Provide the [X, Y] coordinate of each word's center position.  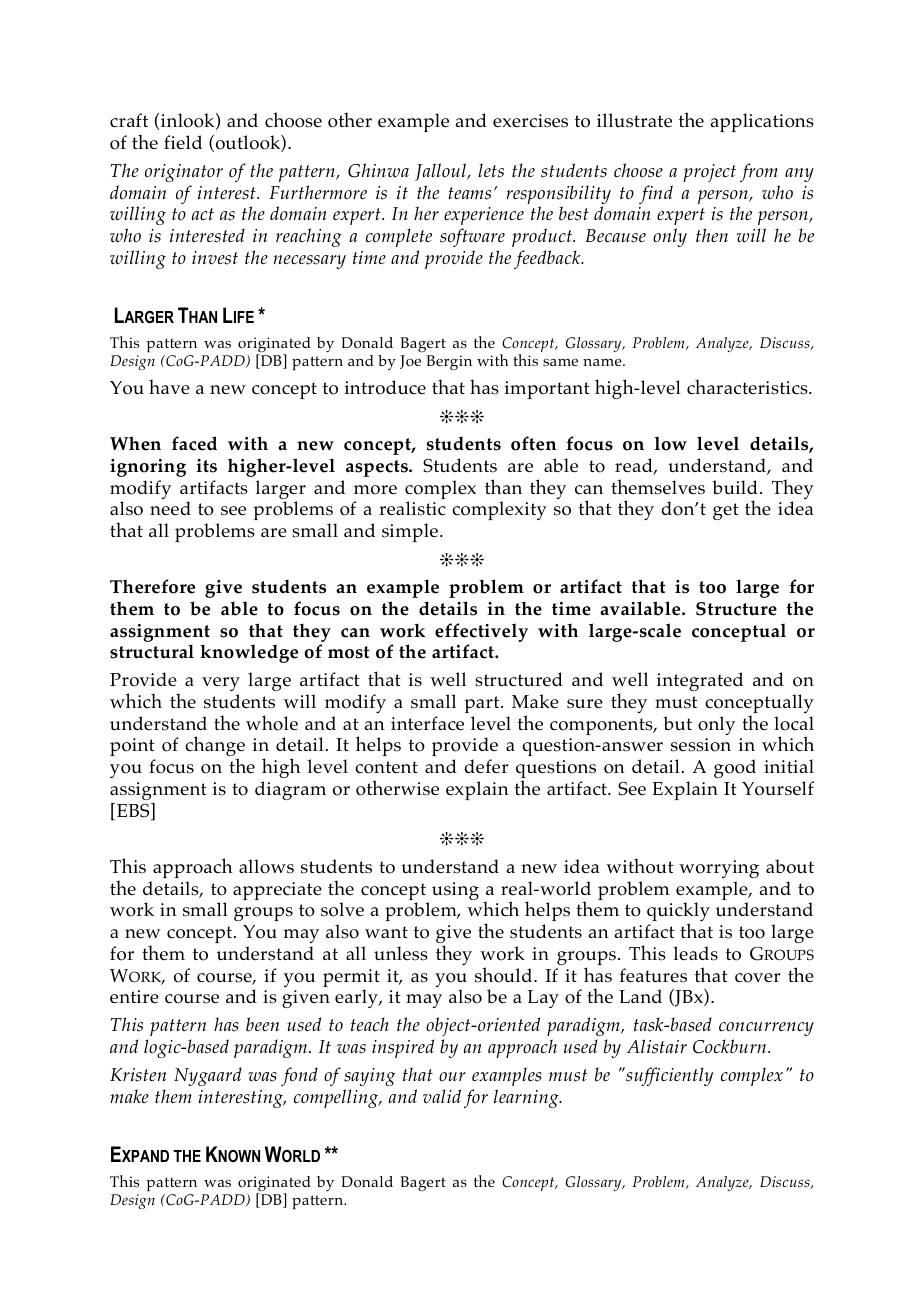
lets [491, 170]
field [183, 142]
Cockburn [731, 1046]
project [709, 173]
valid [442, 1096]
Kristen [138, 1075]
